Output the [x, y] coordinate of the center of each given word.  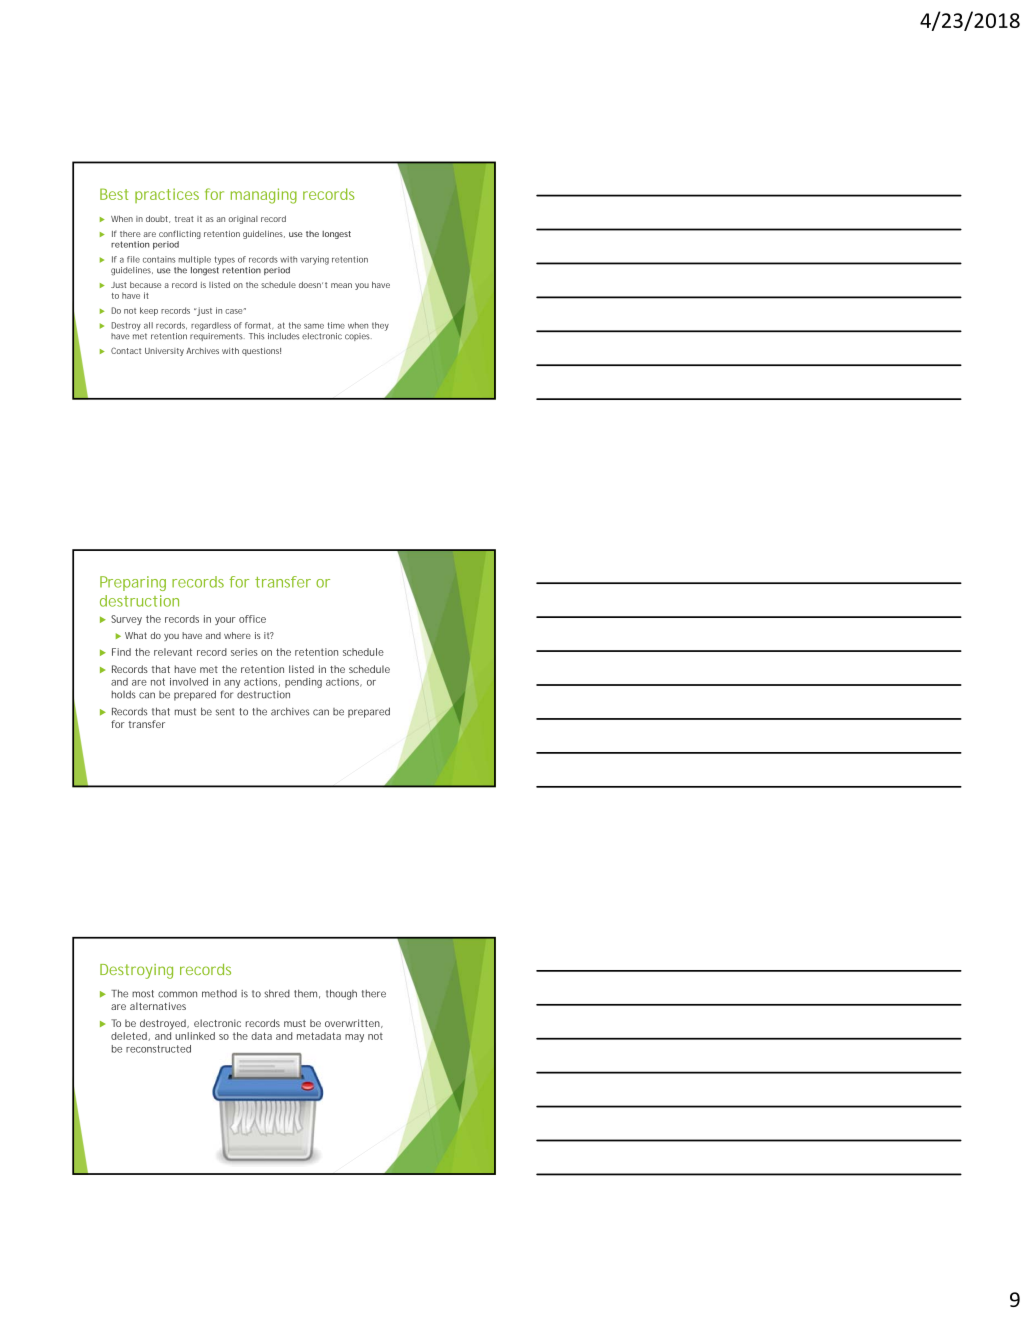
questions [261, 352]
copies [358, 337]
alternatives [158, 1006]
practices [167, 195]
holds [124, 695]
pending [303, 683]
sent [225, 712]
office [252, 619]
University [164, 352]
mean [341, 285]
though [341, 994]
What [136, 635]
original [243, 220]
